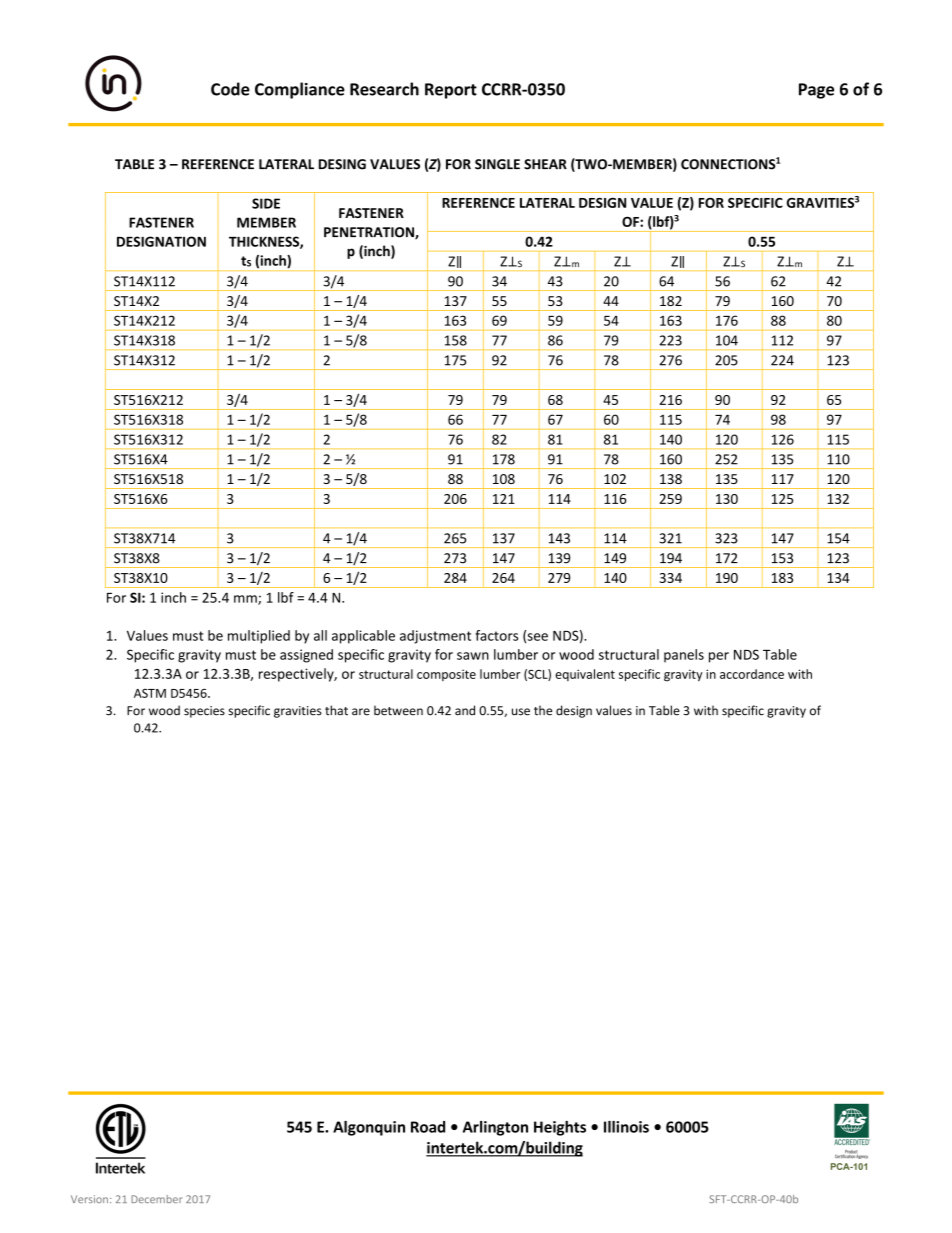 The width and height of the page is (952, 1233). I want to click on Report, so click(451, 91).
